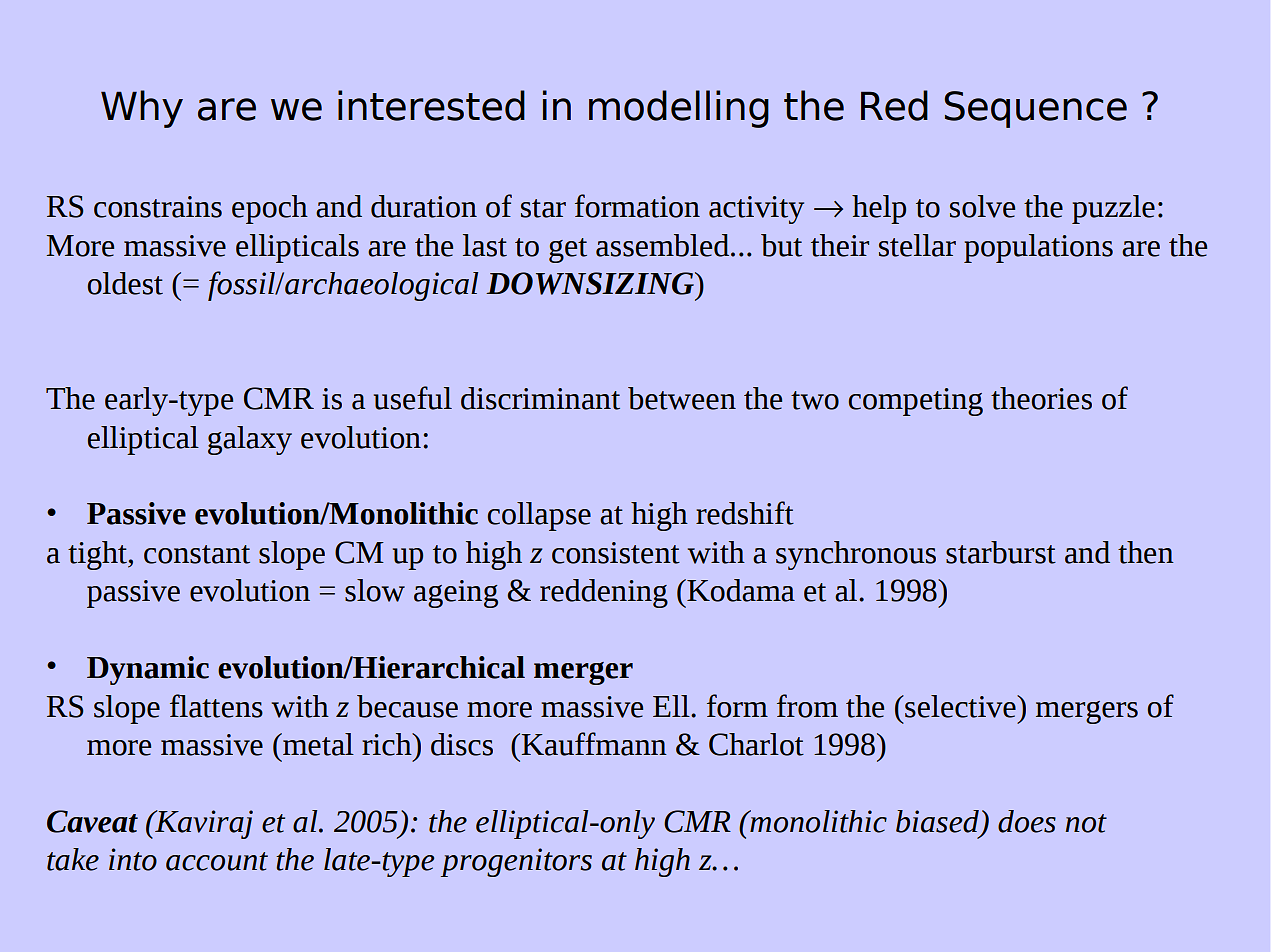  What do you see at coordinates (142, 109) in the document?
I see `Why` at bounding box center [142, 109].
